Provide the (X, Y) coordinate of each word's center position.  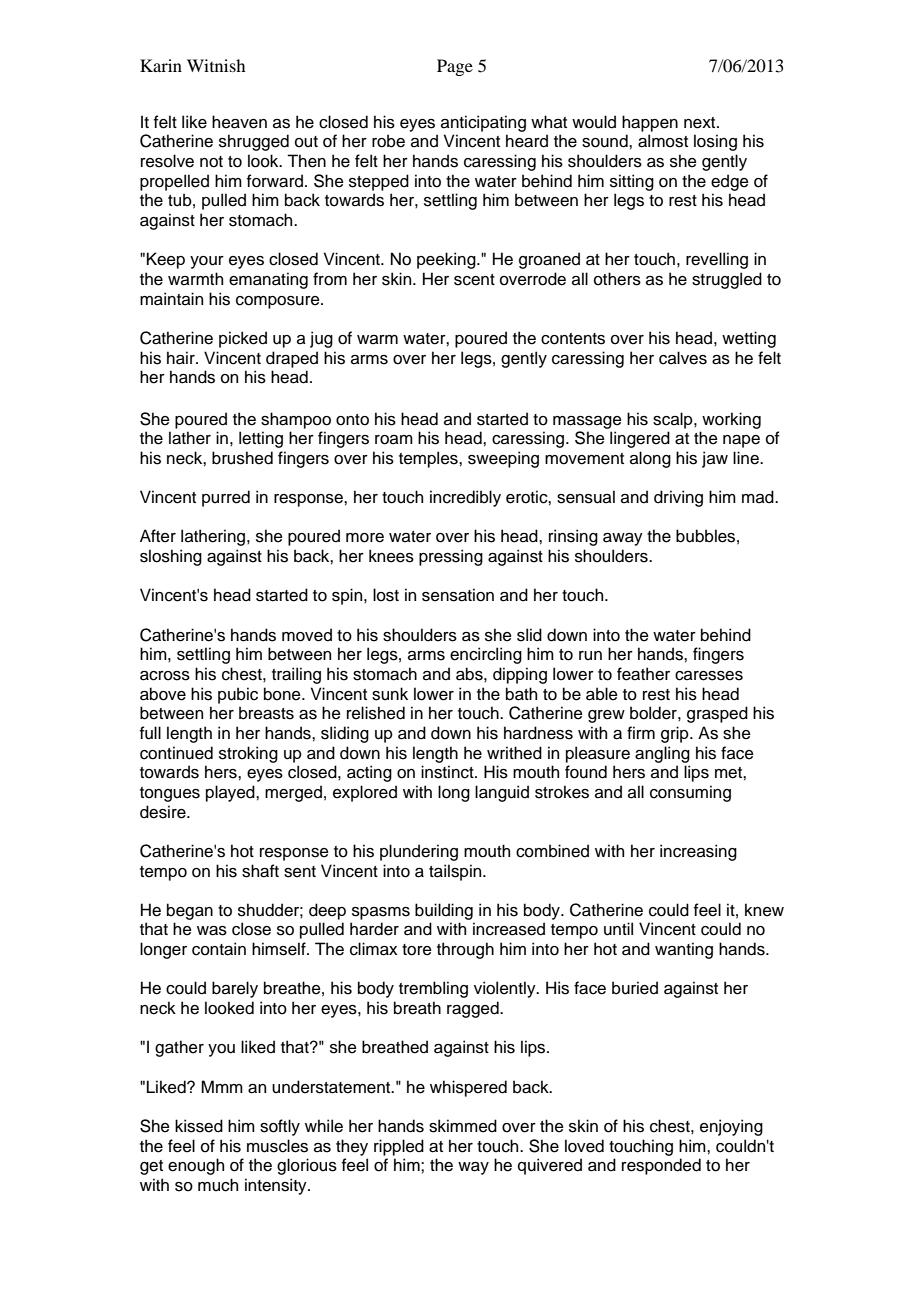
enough (196, 1166)
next (701, 123)
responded (661, 1166)
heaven (239, 122)
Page (455, 67)
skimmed (463, 1126)
